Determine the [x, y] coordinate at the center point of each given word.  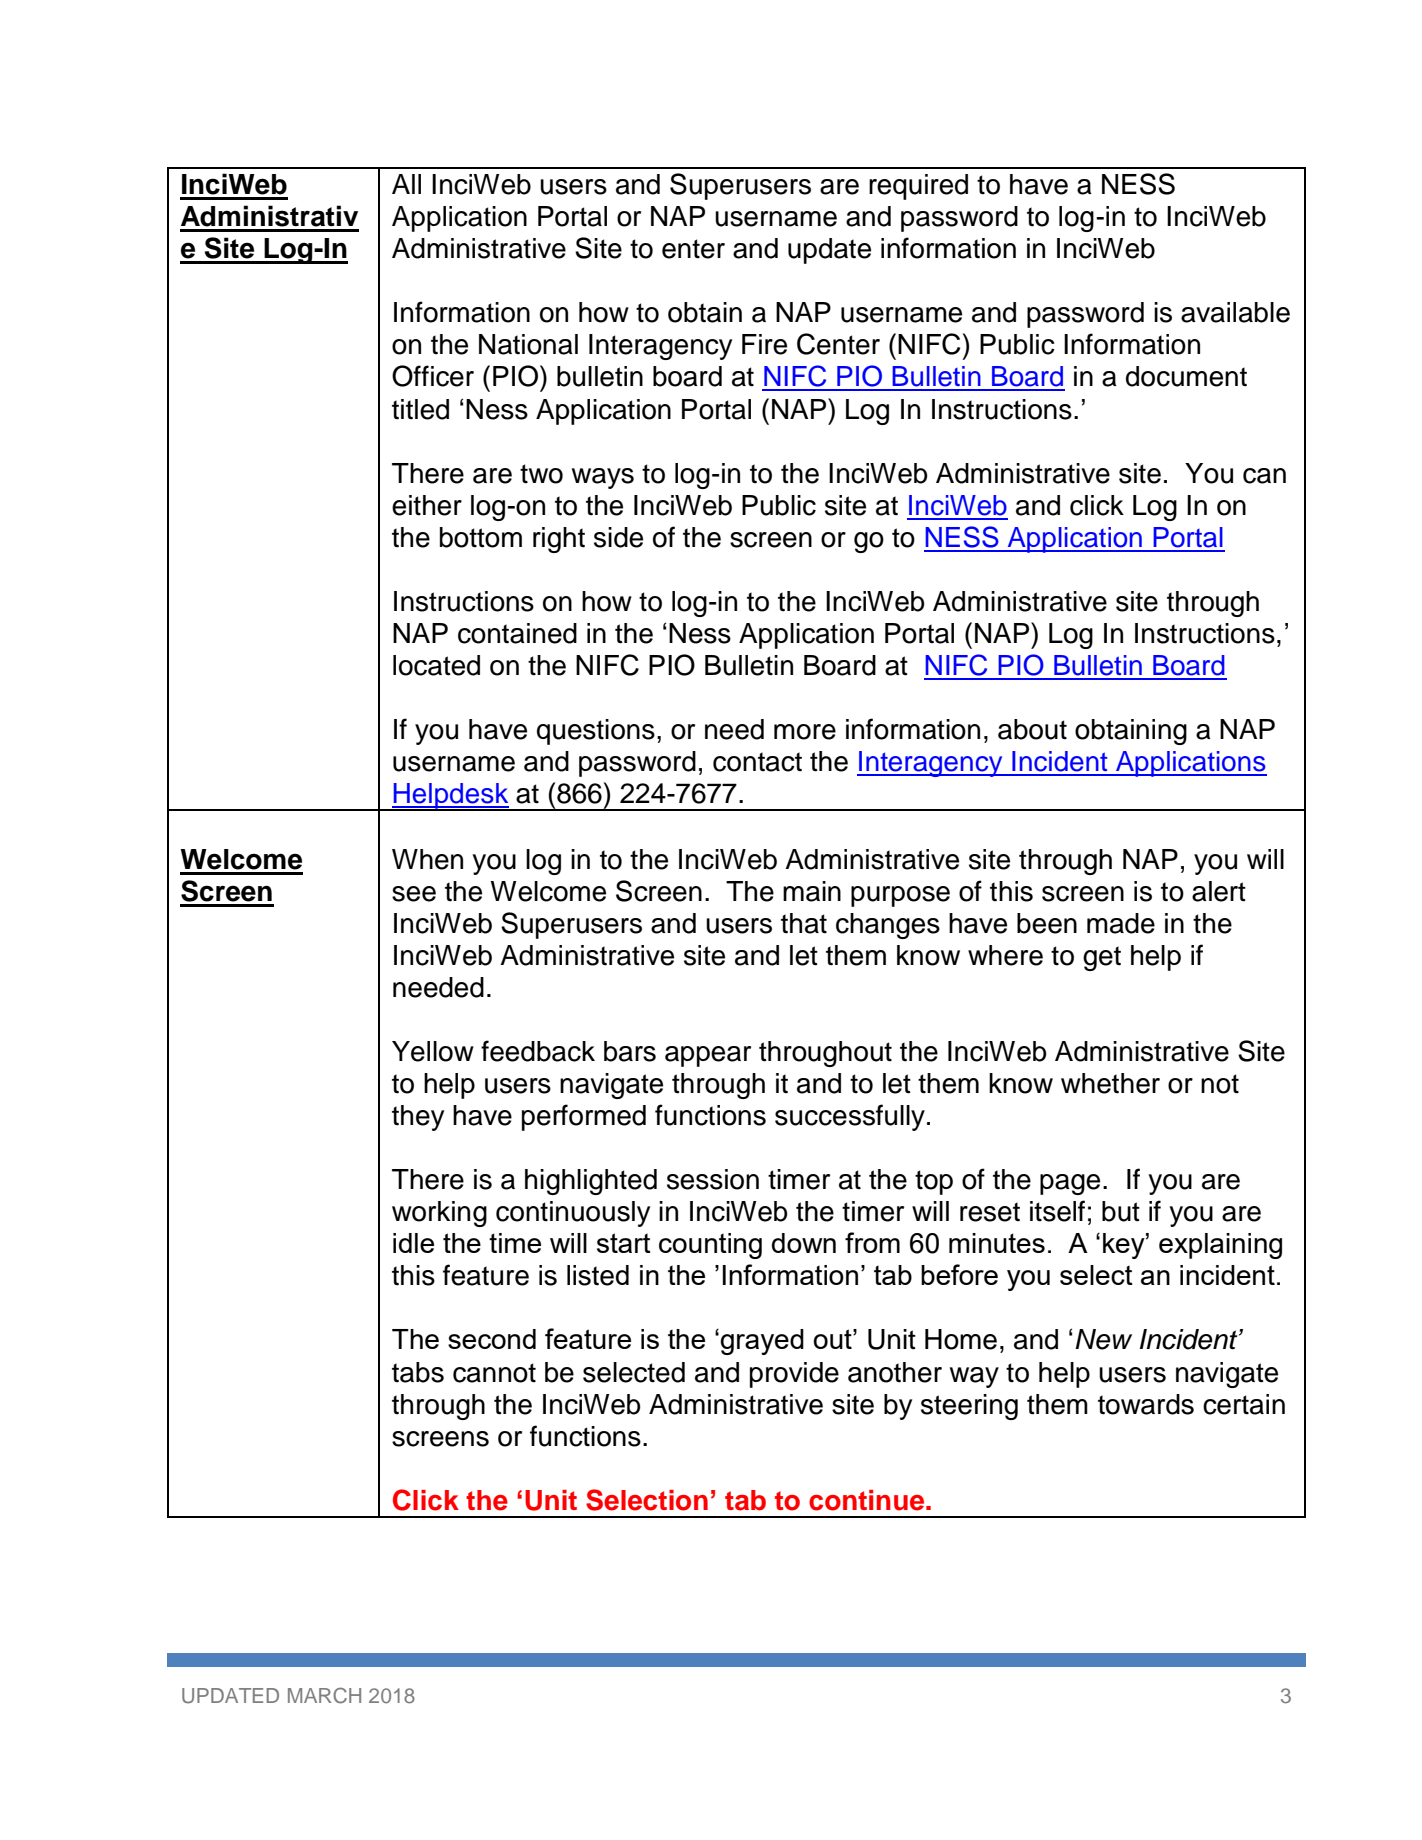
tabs [418, 1372]
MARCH [324, 1695]
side [618, 537]
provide [794, 1375]
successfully [850, 1117]
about [1032, 729]
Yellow [433, 1051]
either [427, 505]
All [406, 184]
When [427, 859]
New [1103, 1339]
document [1186, 376]
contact [757, 762]
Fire [764, 344]
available [1235, 312]
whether [1110, 1083]
